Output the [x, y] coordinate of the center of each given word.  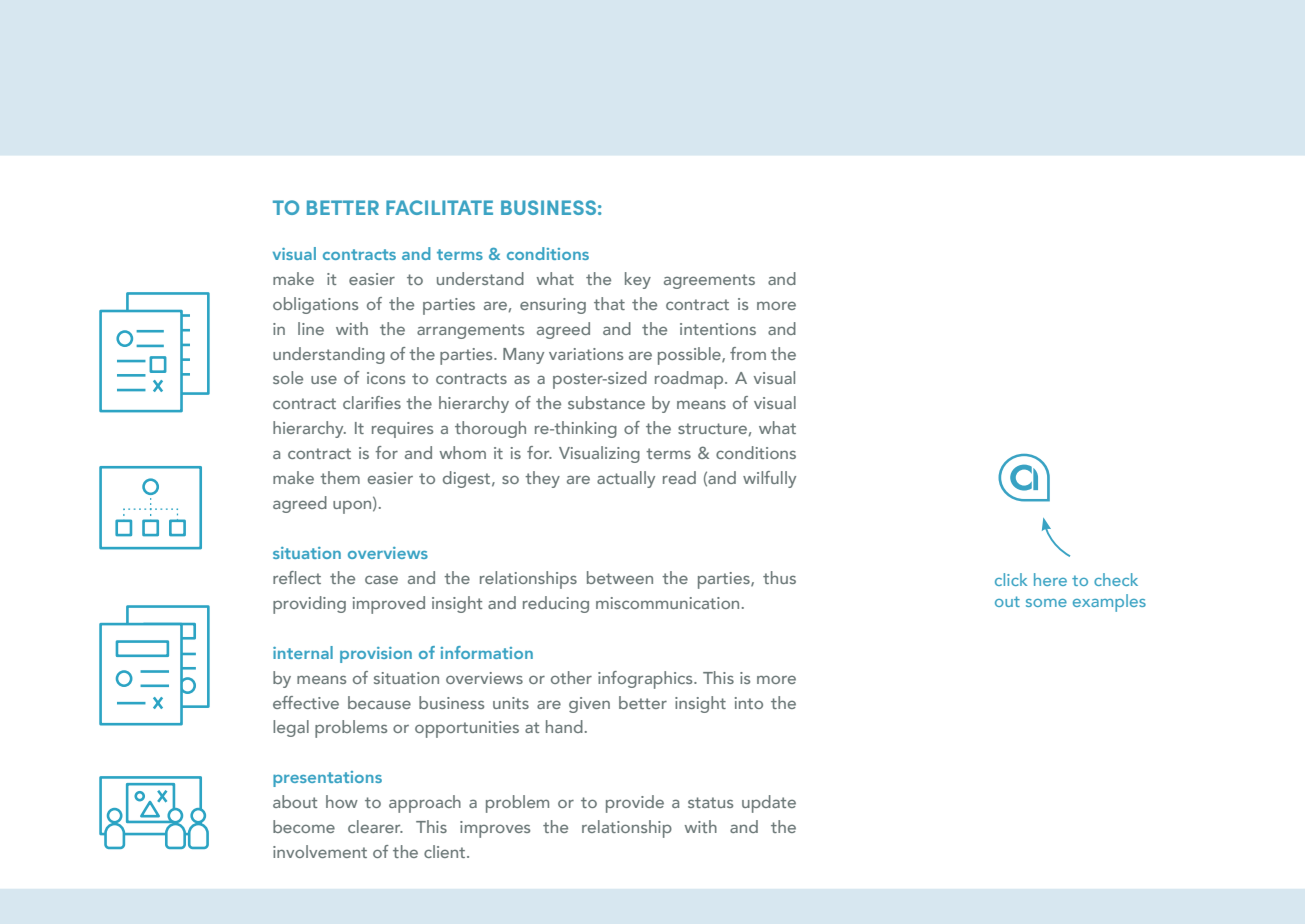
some [1046, 603]
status [710, 802]
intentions [718, 329]
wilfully [769, 479]
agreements [709, 281]
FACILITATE [439, 207]
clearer [375, 826]
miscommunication [667, 603]
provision [376, 655]
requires [402, 430]
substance [606, 402]
